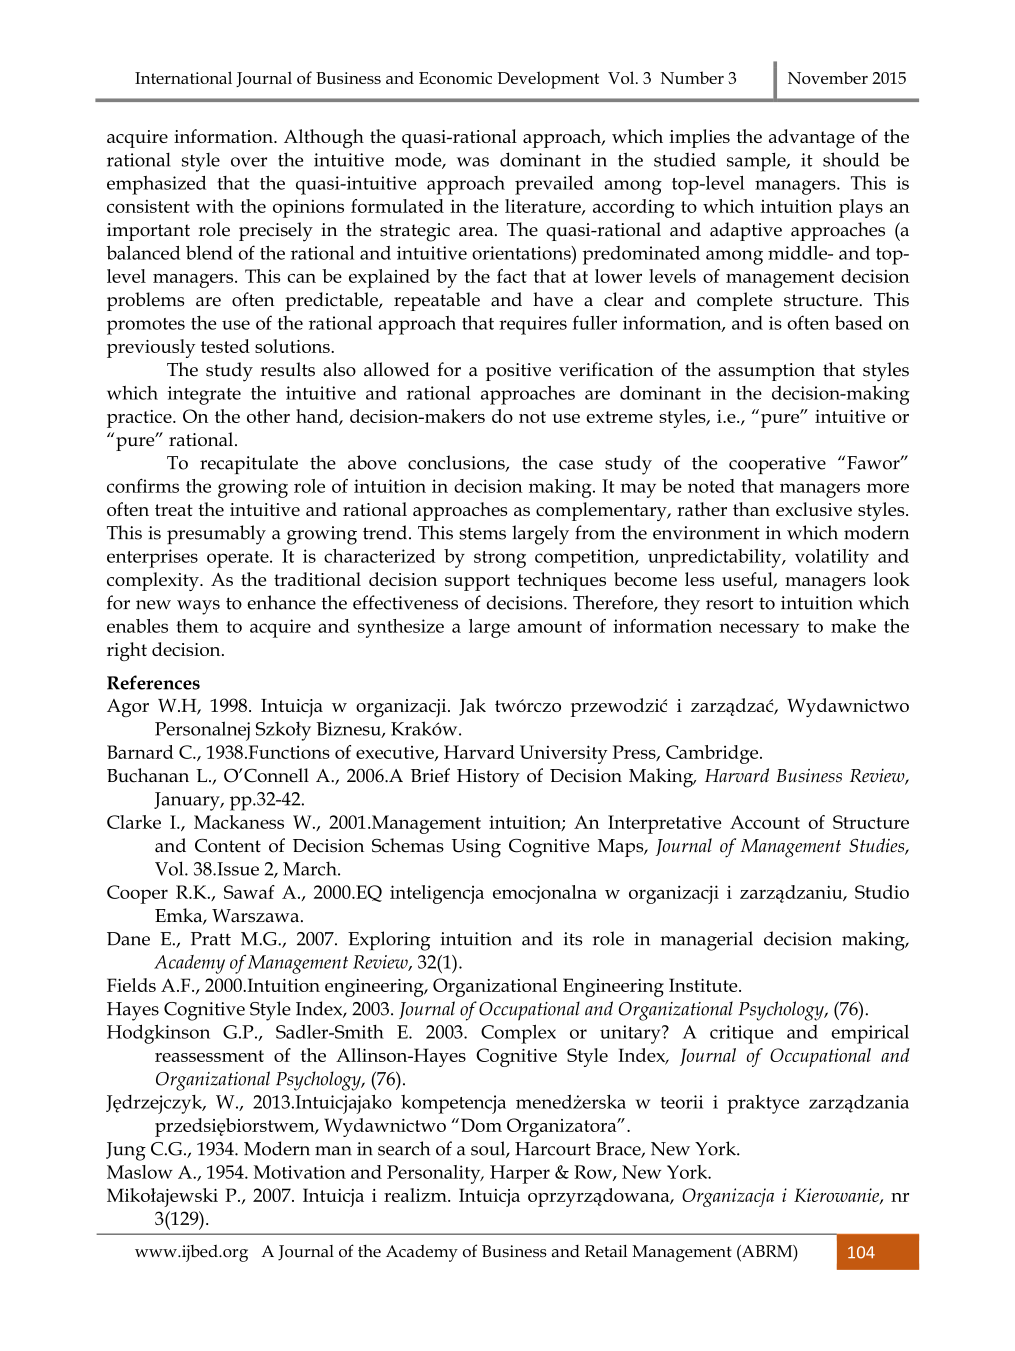  I want to click on necessary, so click(759, 630).
